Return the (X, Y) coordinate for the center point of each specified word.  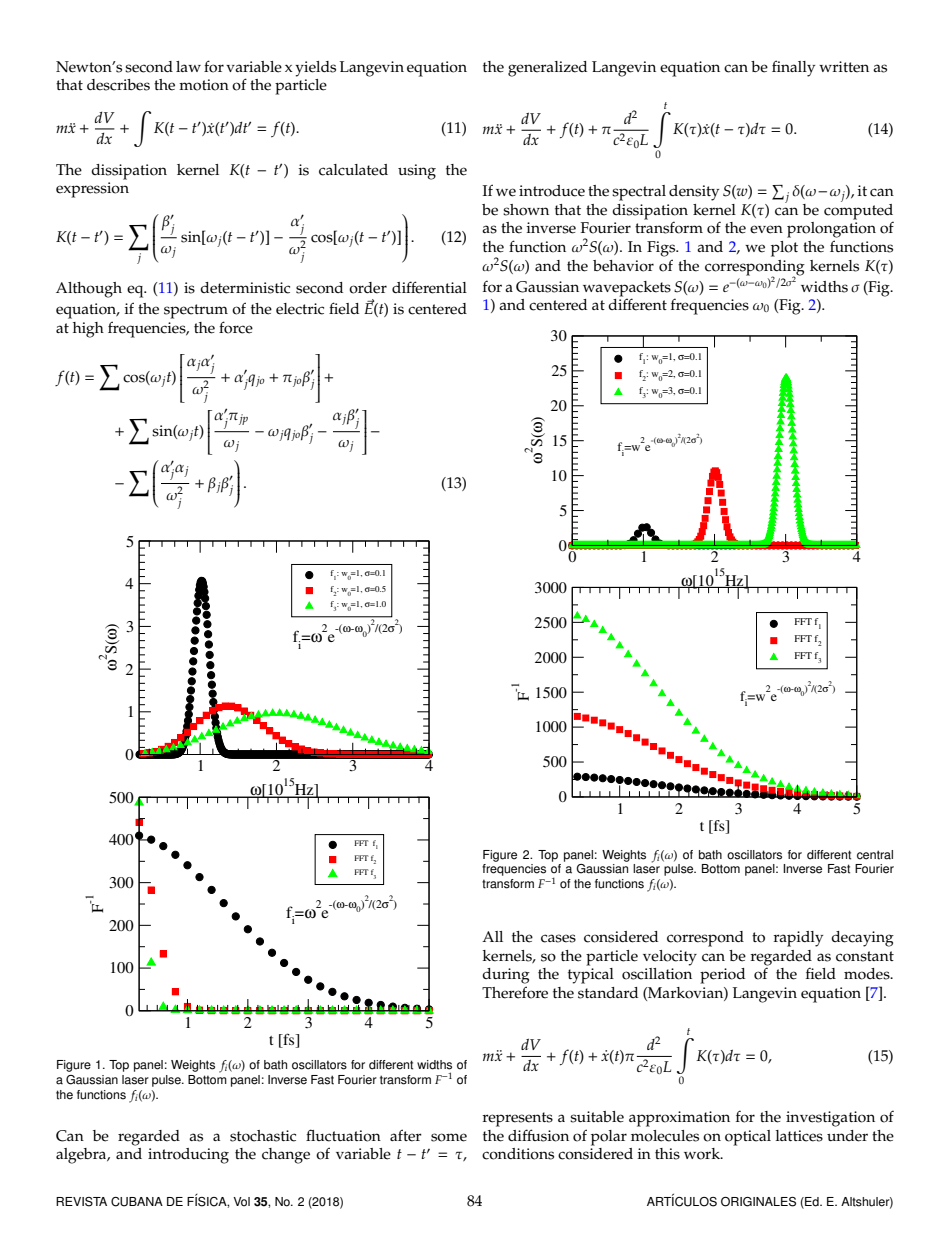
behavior (623, 266)
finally (793, 68)
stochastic (263, 1136)
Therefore (515, 992)
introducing (188, 1156)
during (506, 976)
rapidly (798, 939)
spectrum (196, 311)
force (236, 327)
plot (784, 249)
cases (558, 938)
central (875, 855)
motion (204, 85)
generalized (547, 69)
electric (300, 309)
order (368, 288)
